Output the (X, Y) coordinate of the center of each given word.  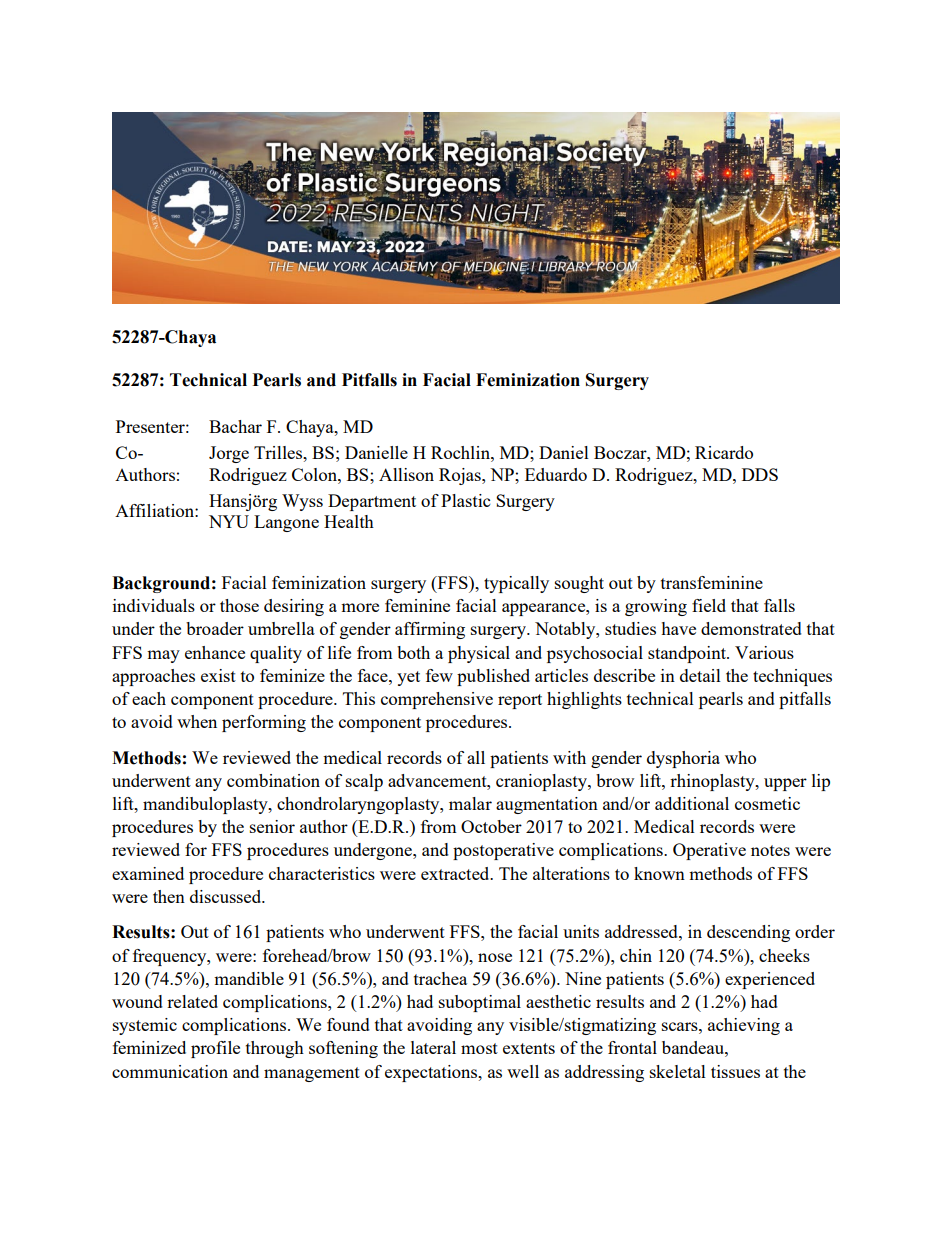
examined (148, 873)
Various (764, 652)
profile (215, 1049)
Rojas (461, 476)
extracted (456, 873)
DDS (760, 474)
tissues (735, 1071)
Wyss (302, 502)
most (479, 1048)
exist (218, 675)
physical (479, 654)
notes (770, 850)
